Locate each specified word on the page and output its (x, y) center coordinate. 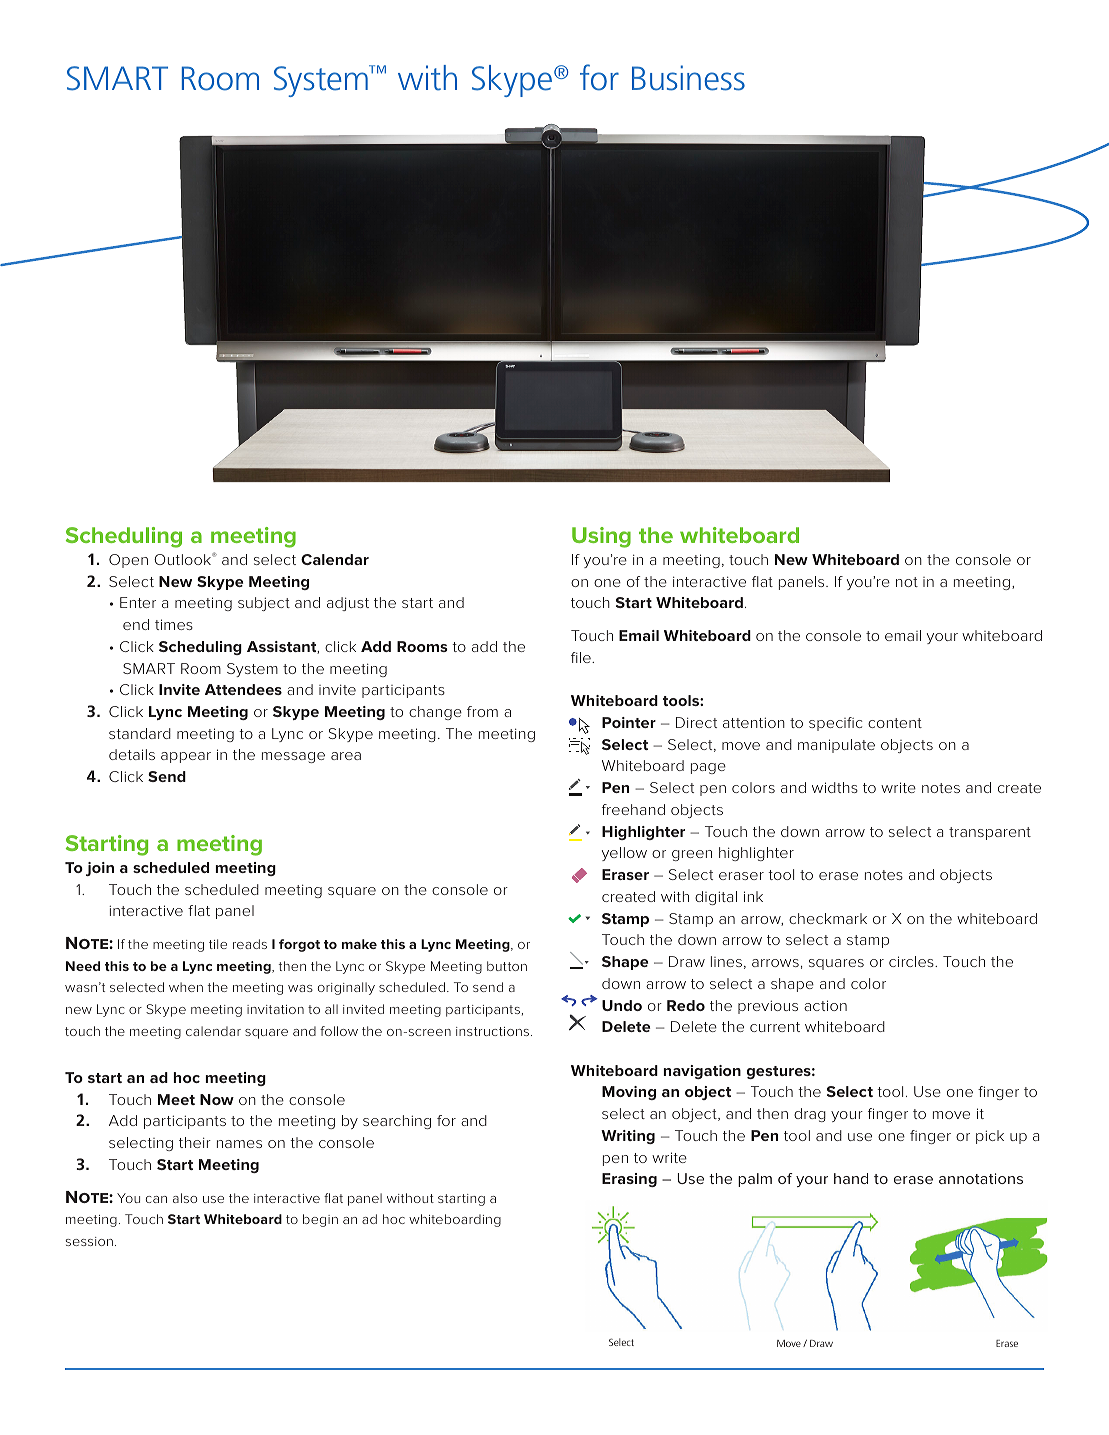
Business (688, 78)
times (174, 624)
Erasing (629, 1180)
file (582, 657)
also (185, 1198)
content (895, 723)
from (482, 711)
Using (601, 537)
